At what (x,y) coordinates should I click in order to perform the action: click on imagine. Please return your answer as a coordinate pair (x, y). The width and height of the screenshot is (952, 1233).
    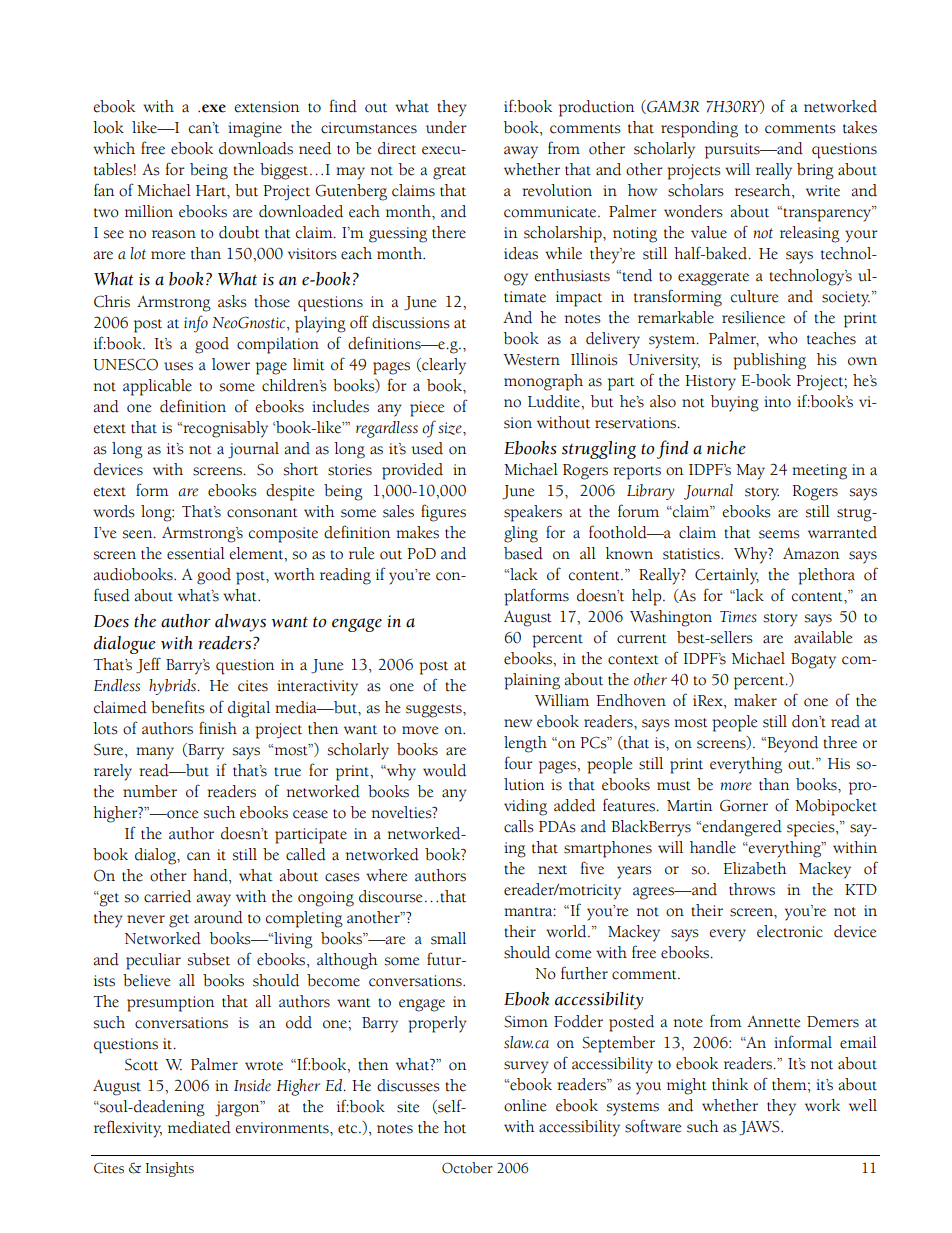
    Looking at the image, I should click on (255, 130).
